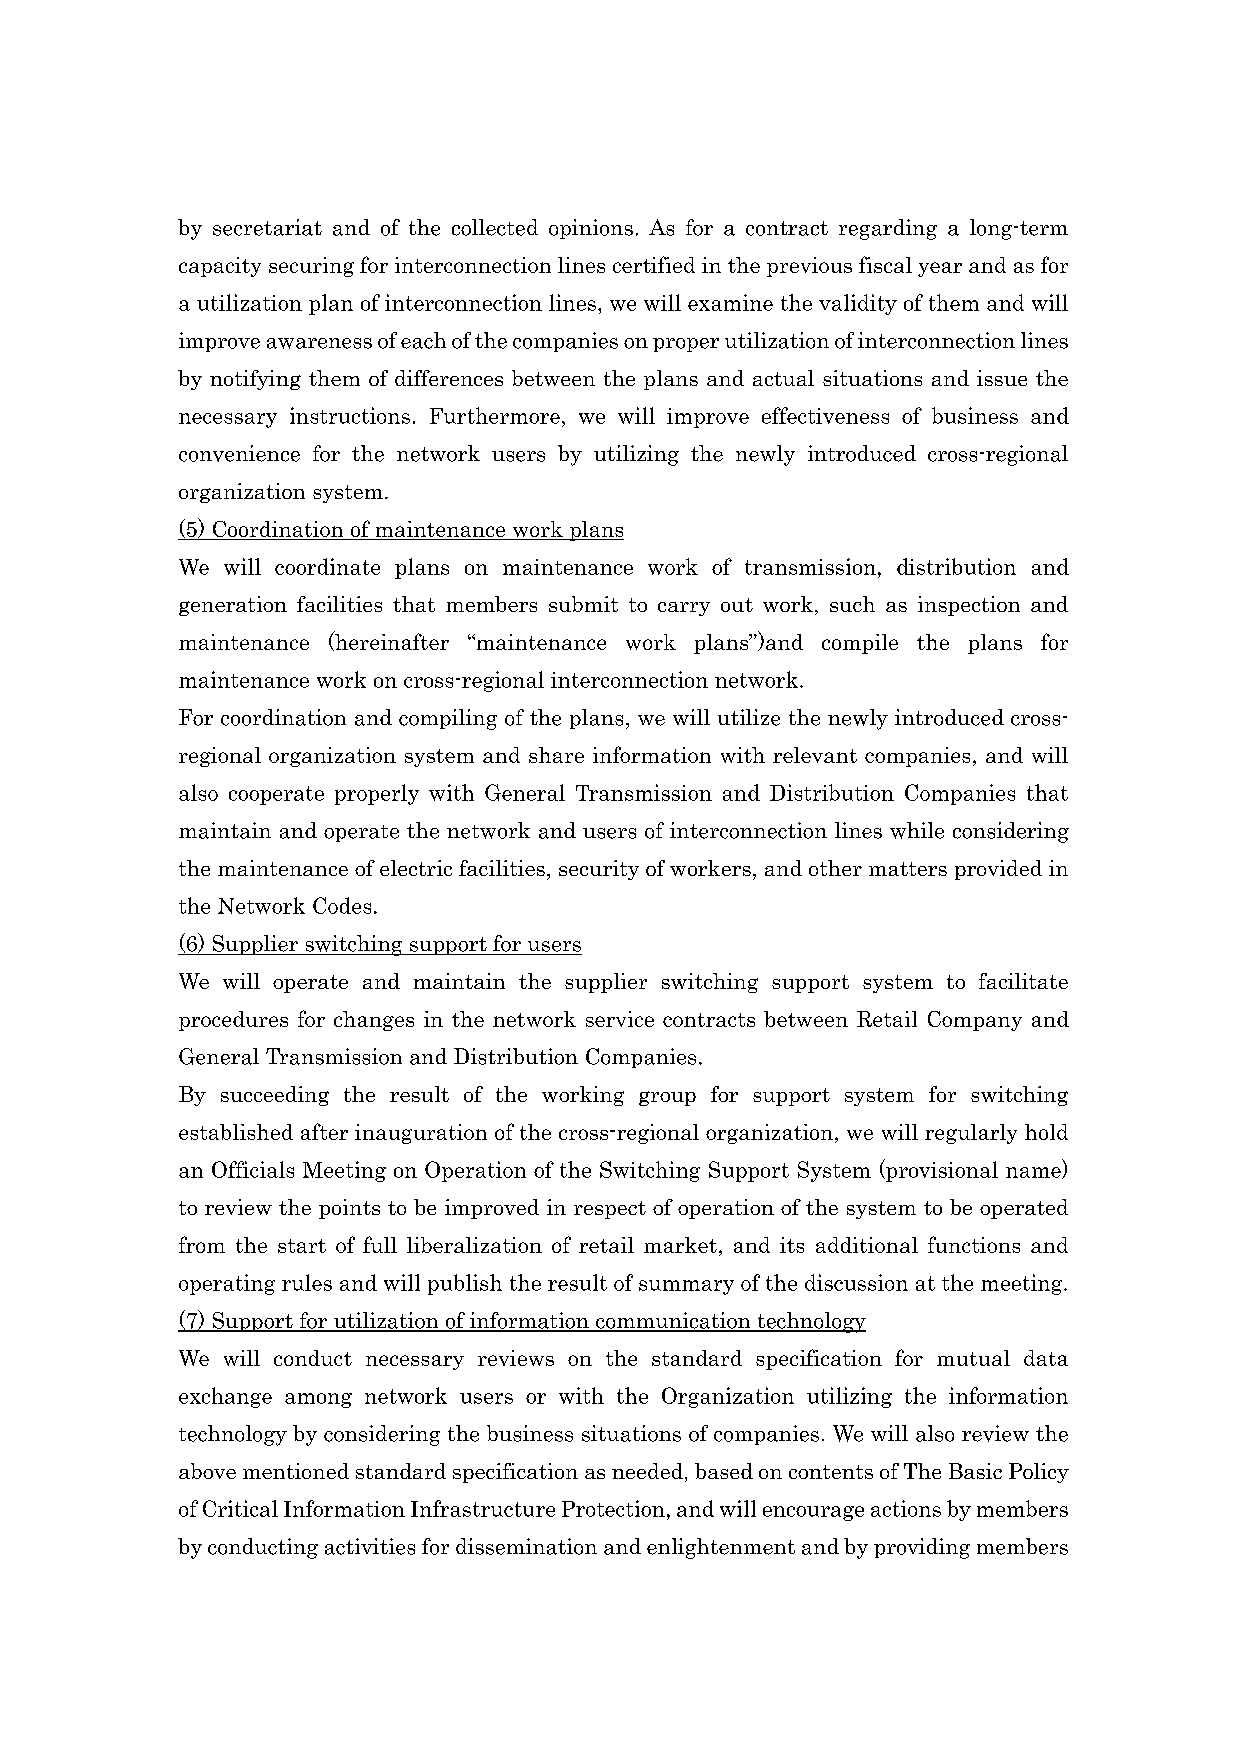 Image resolution: width=1246 pixels, height=1763 pixels. What do you see at coordinates (940, 269) in the screenshot?
I see `year` at bounding box center [940, 269].
